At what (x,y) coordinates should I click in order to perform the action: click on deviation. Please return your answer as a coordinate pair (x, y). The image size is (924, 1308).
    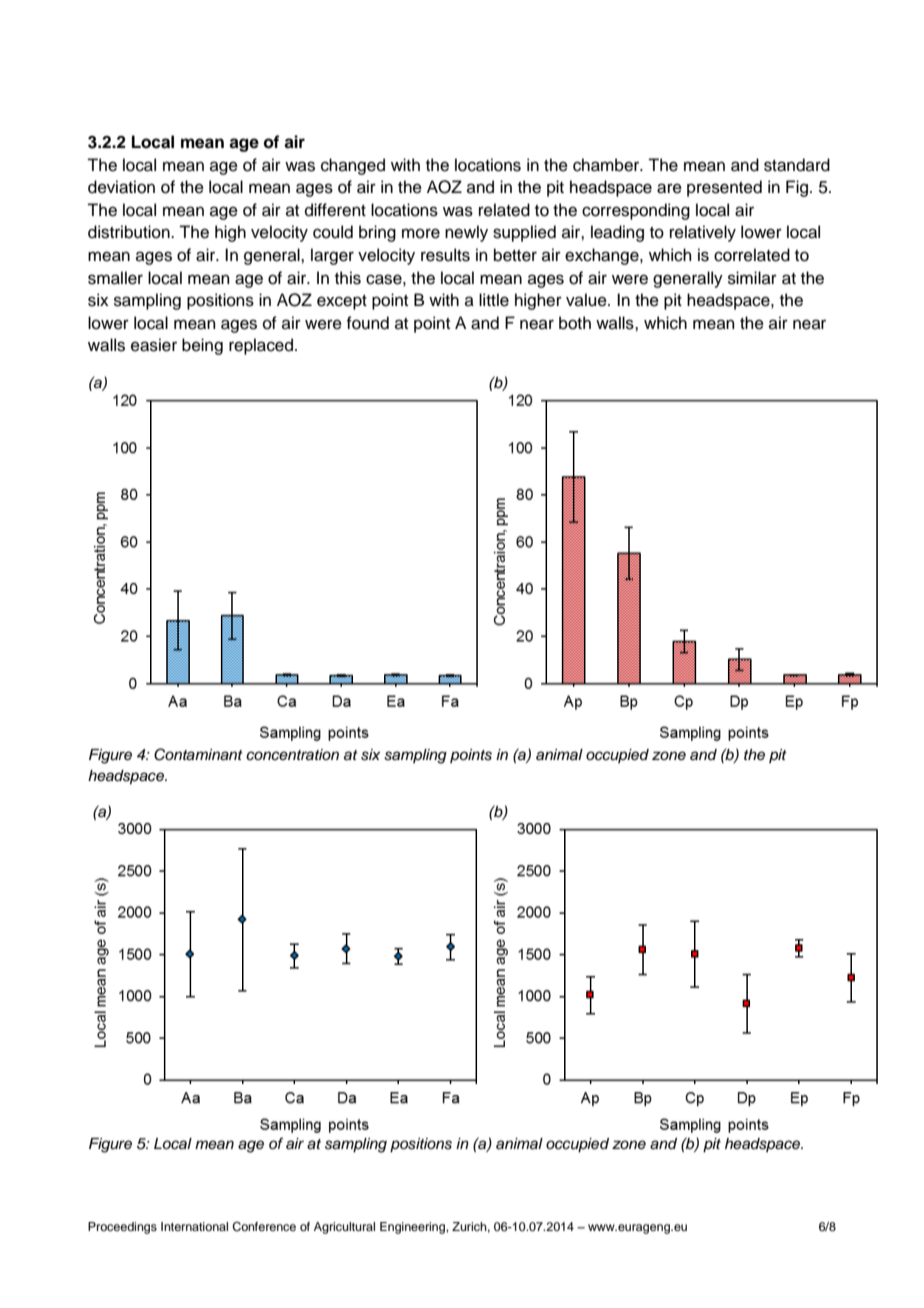
    Looking at the image, I should click on (121, 187).
